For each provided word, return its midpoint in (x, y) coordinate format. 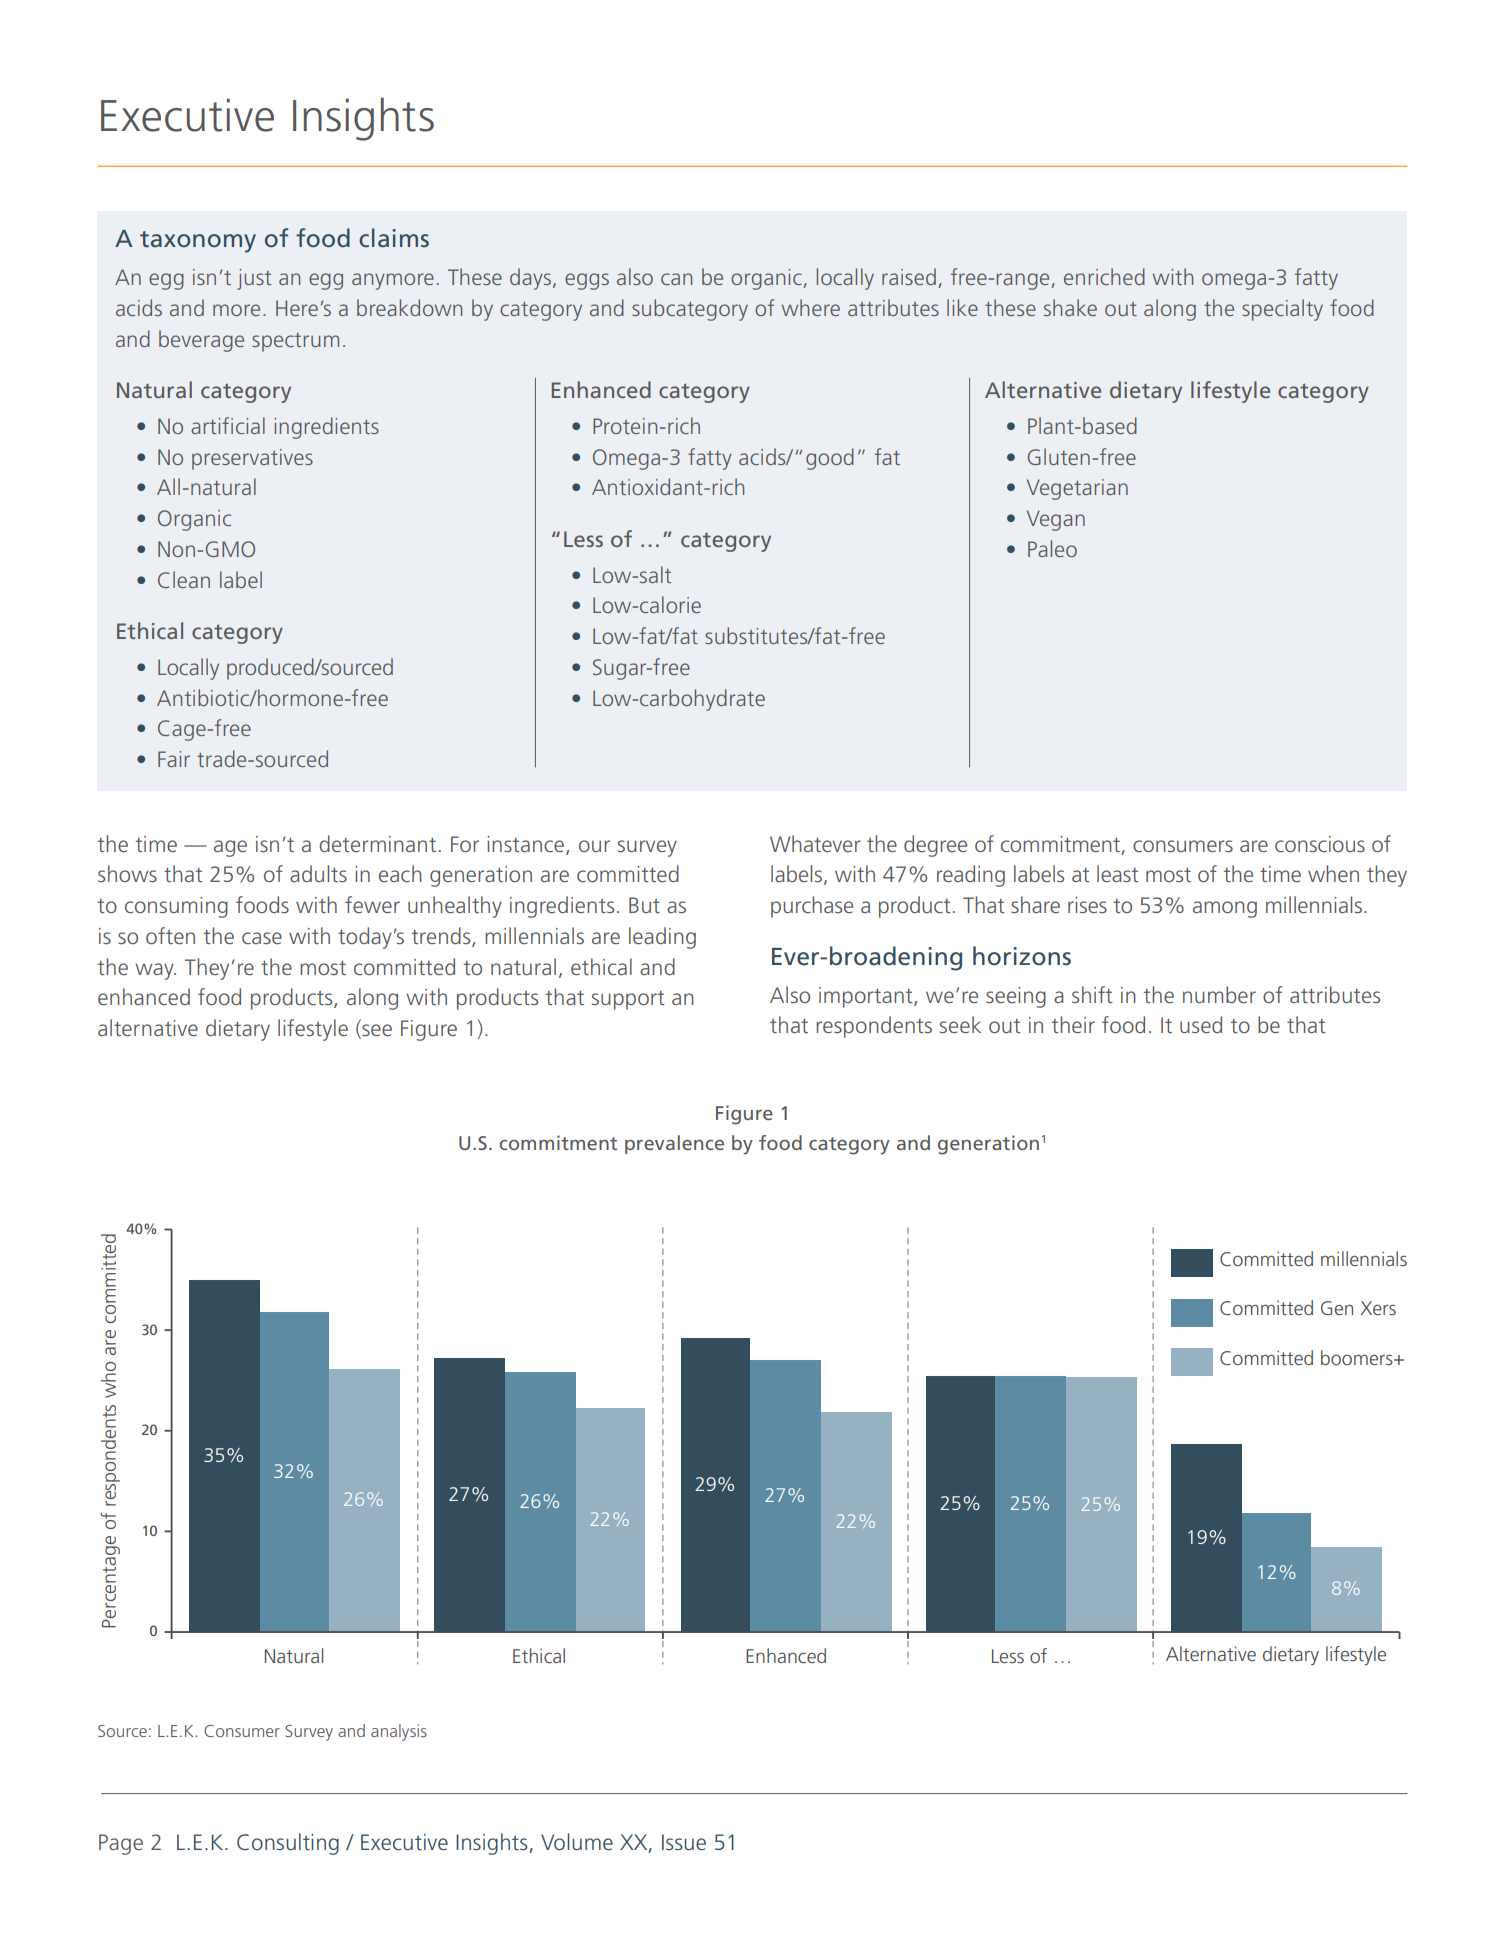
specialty (1282, 310)
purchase (812, 907)
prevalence (674, 1144)
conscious (1320, 844)
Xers (1378, 1308)
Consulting (288, 1844)
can (676, 279)
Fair (174, 759)
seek (960, 1024)
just (254, 279)
